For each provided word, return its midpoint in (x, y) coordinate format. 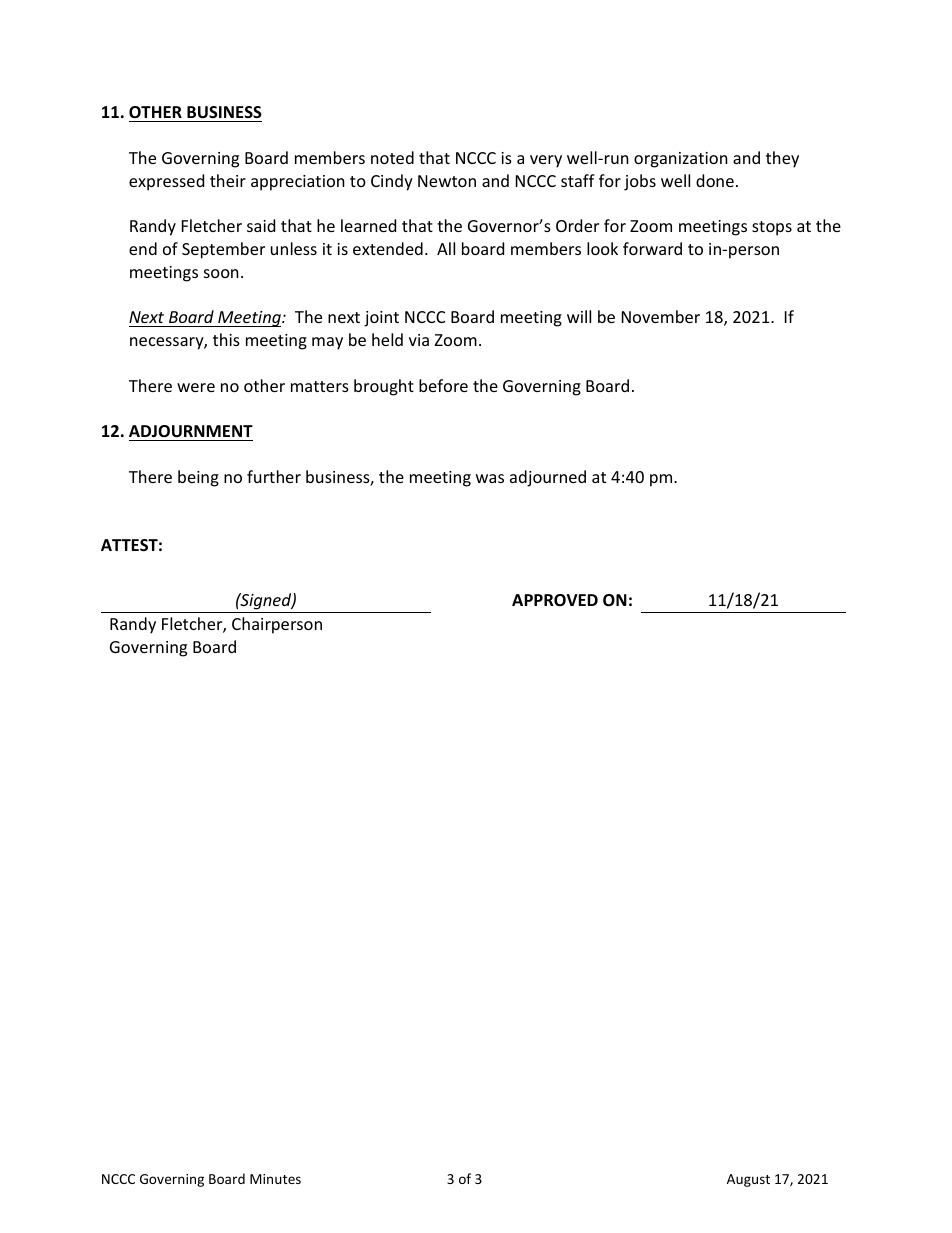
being (198, 478)
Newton (447, 181)
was (490, 478)
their (228, 180)
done (715, 180)
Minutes (275, 1179)
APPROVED (555, 600)
